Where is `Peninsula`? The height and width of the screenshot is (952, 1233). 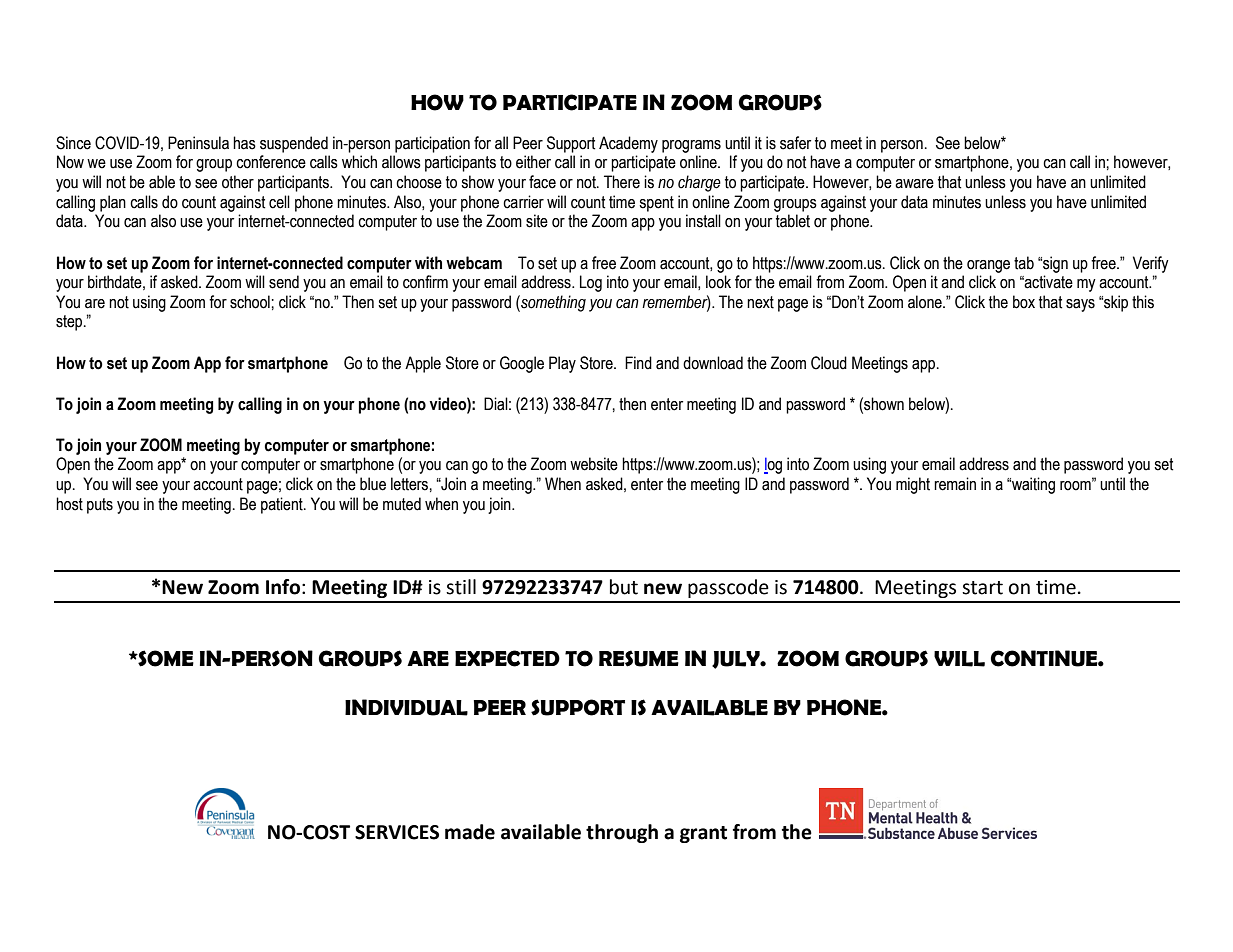
Peninsula is located at coordinates (198, 143).
